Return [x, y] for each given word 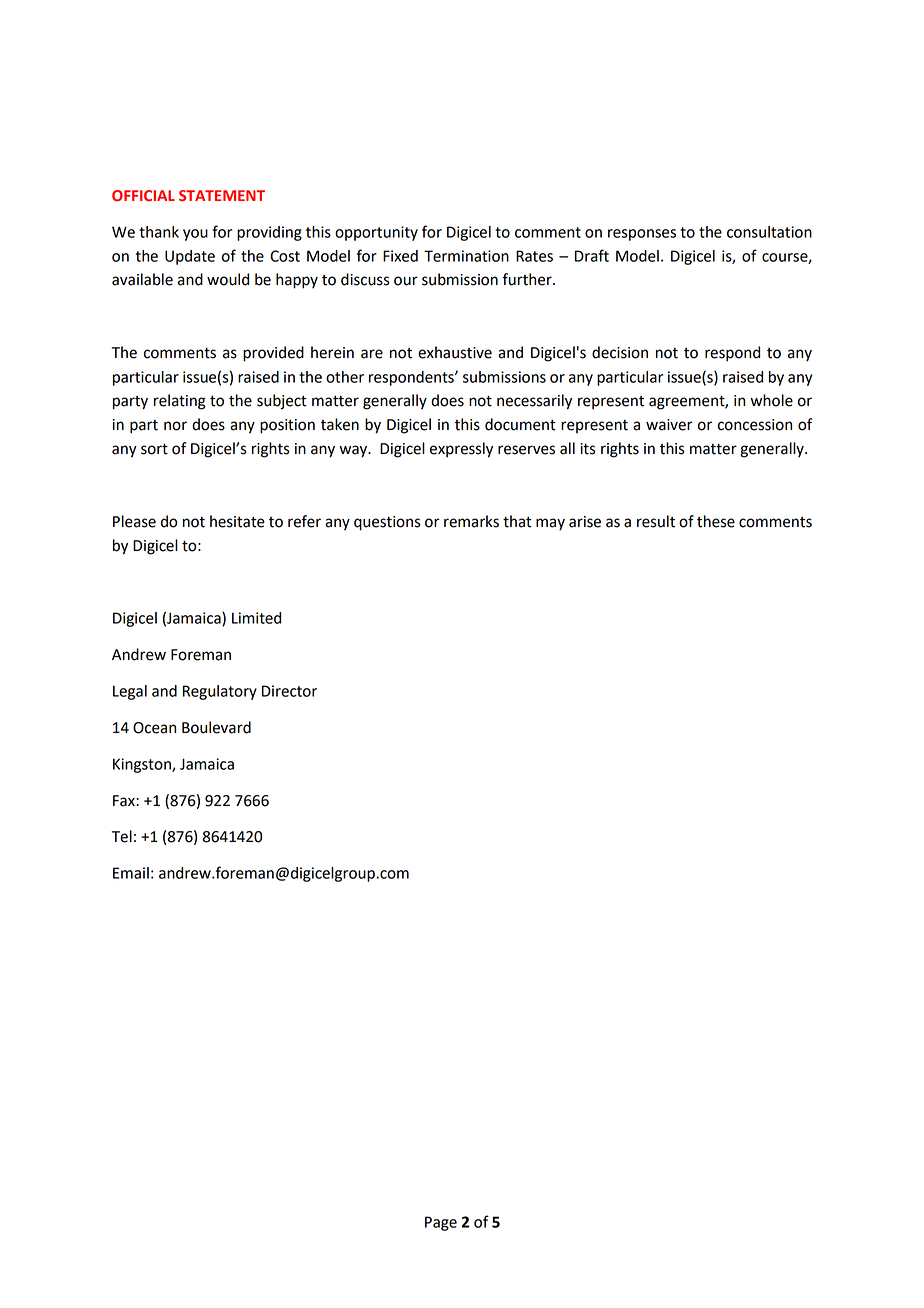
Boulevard [216, 727]
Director [289, 691]
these [716, 521]
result [656, 521]
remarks [471, 521]
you [195, 235]
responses [642, 235]
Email [131, 873]
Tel [122, 836]
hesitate [237, 521]
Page [441, 1223]
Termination [466, 256]
